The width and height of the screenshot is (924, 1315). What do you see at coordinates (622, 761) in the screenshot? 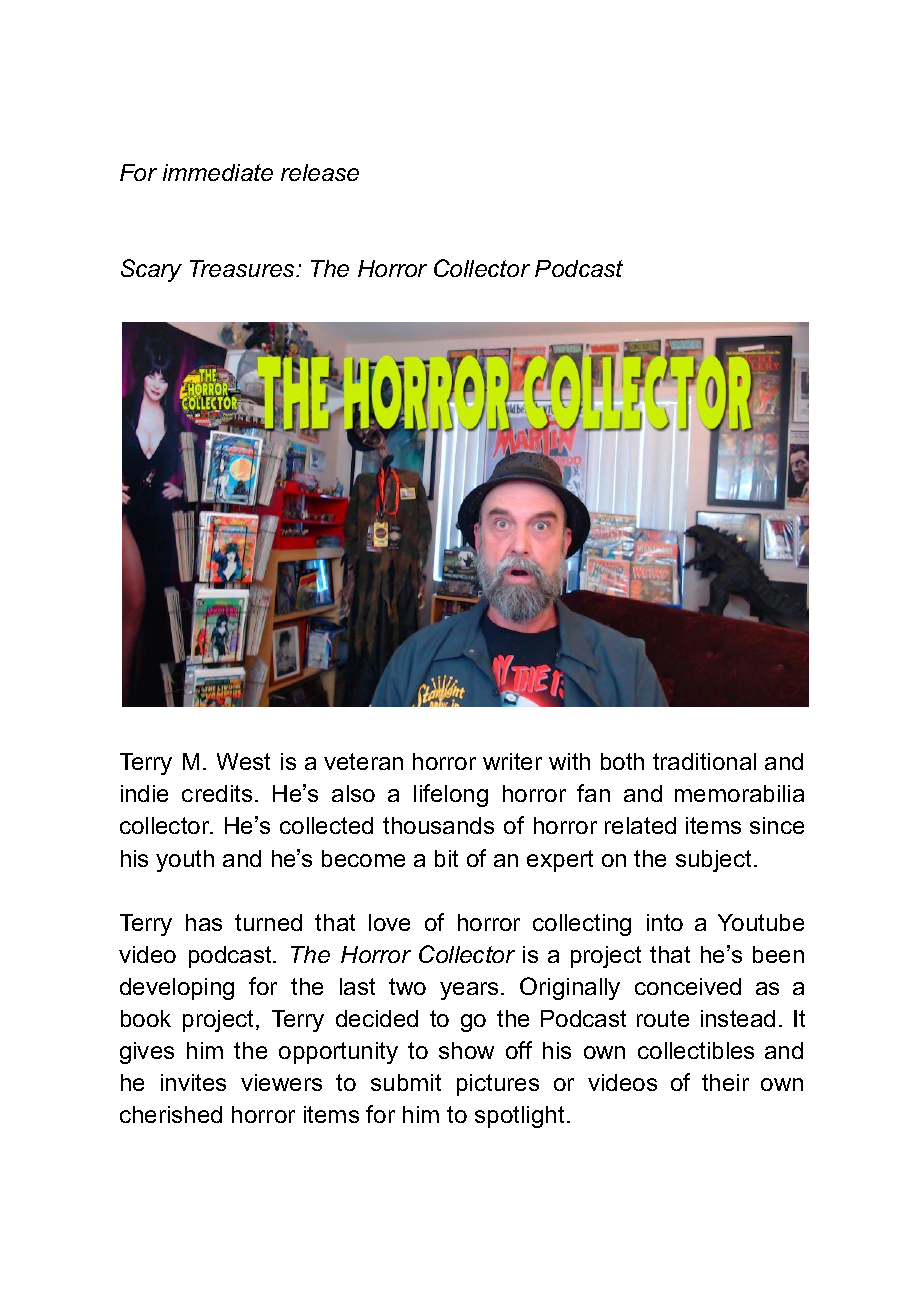
I see `both` at bounding box center [622, 761].
